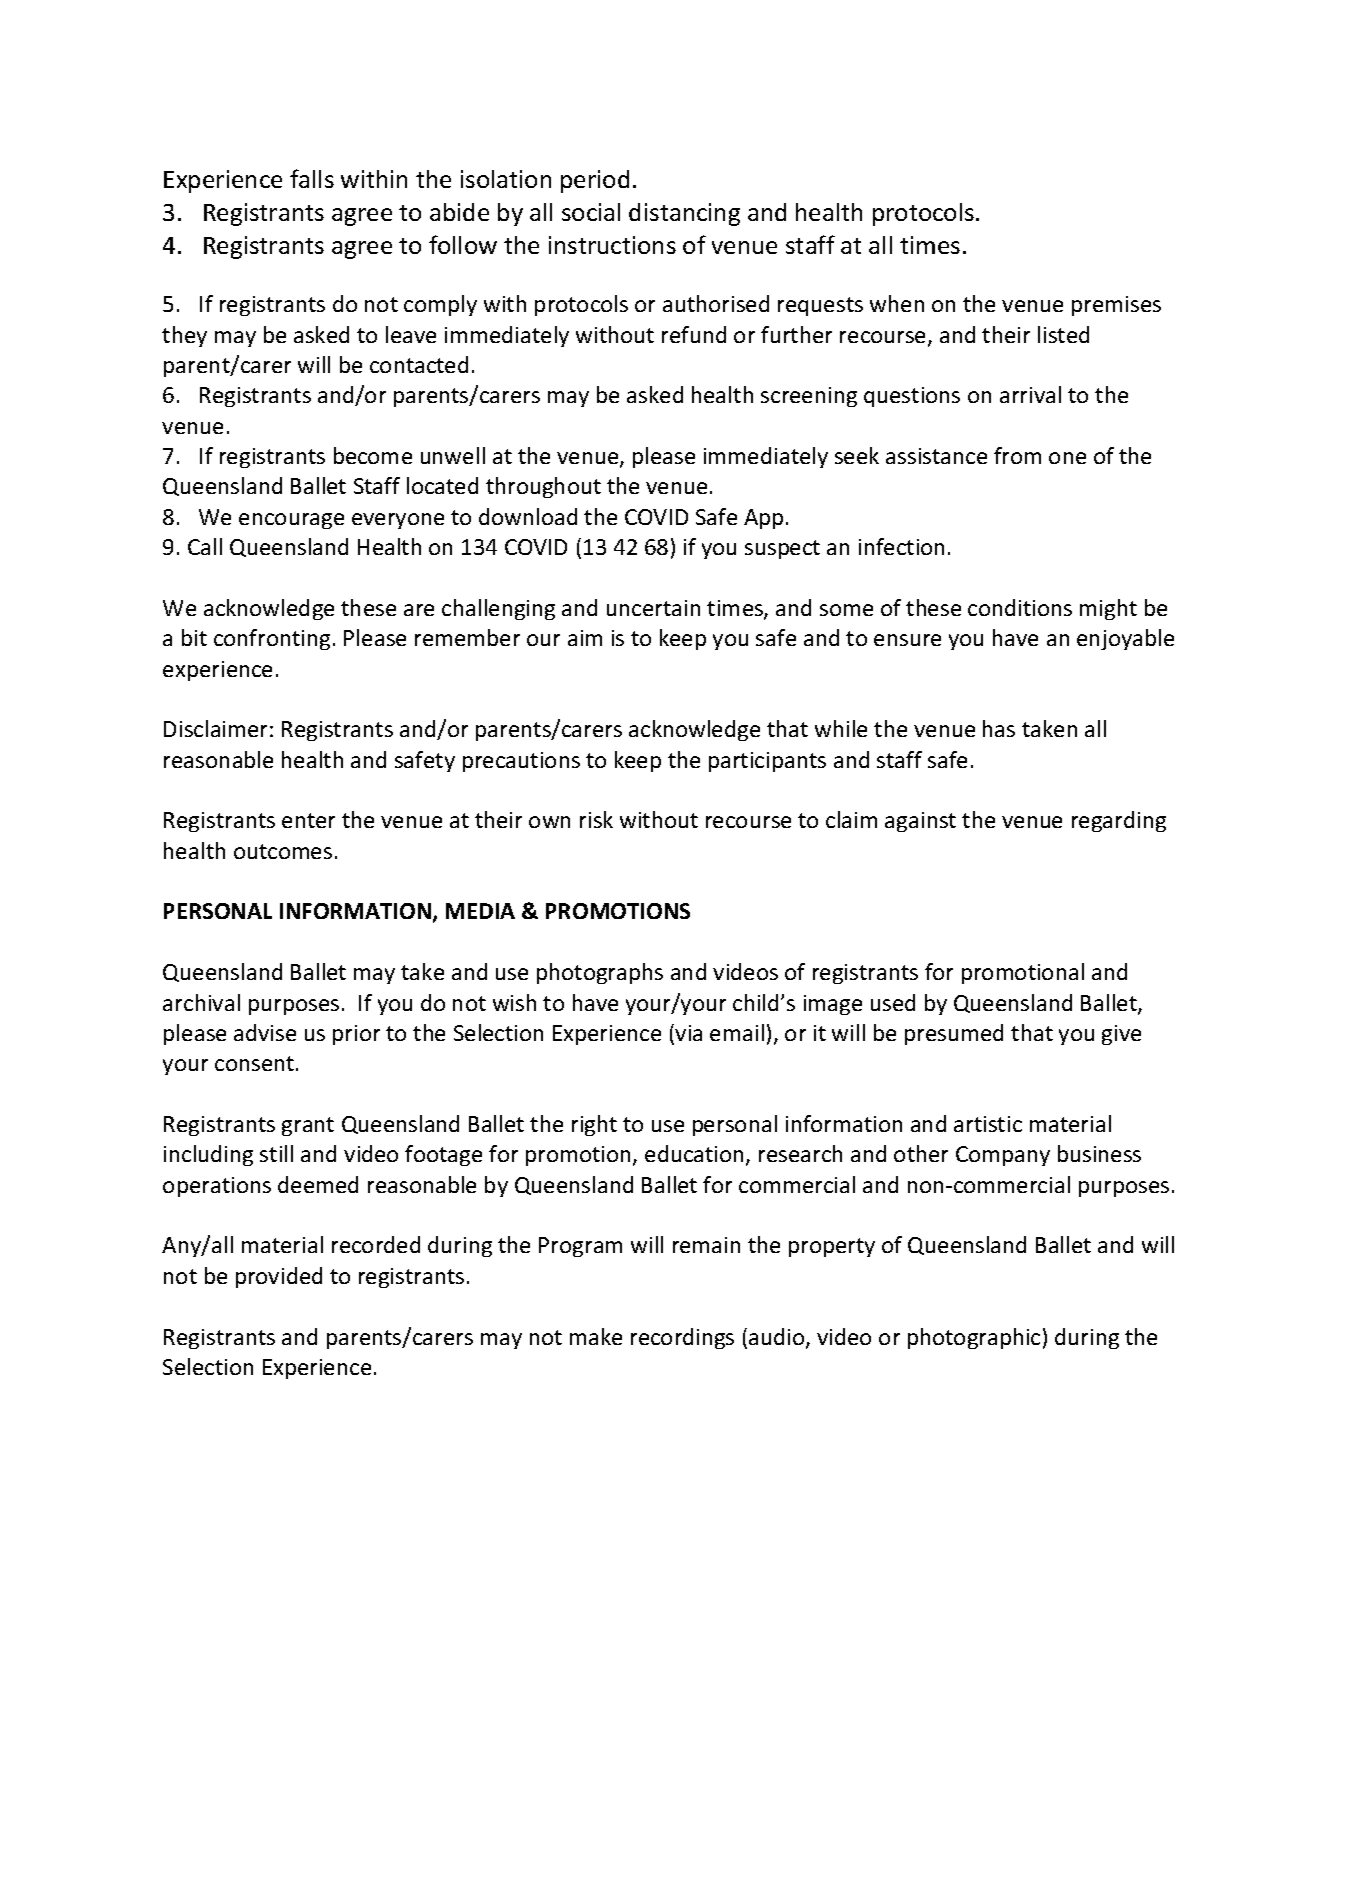 The width and height of the page is (1346, 1903). Describe the element at coordinates (600, 973) in the page. I see `photographs` at that location.
